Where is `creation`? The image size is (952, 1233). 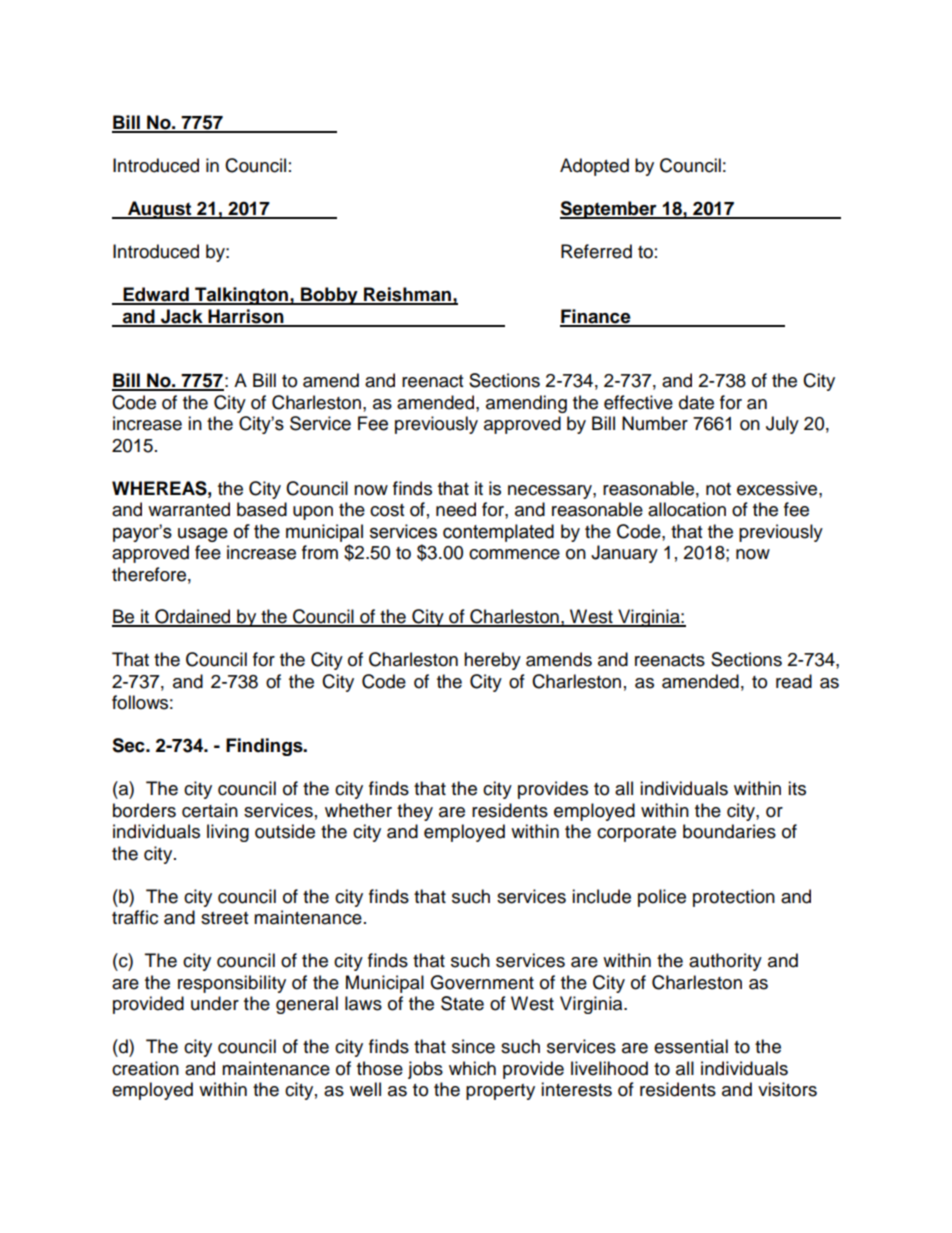 creation is located at coordinates (145, 1068).
